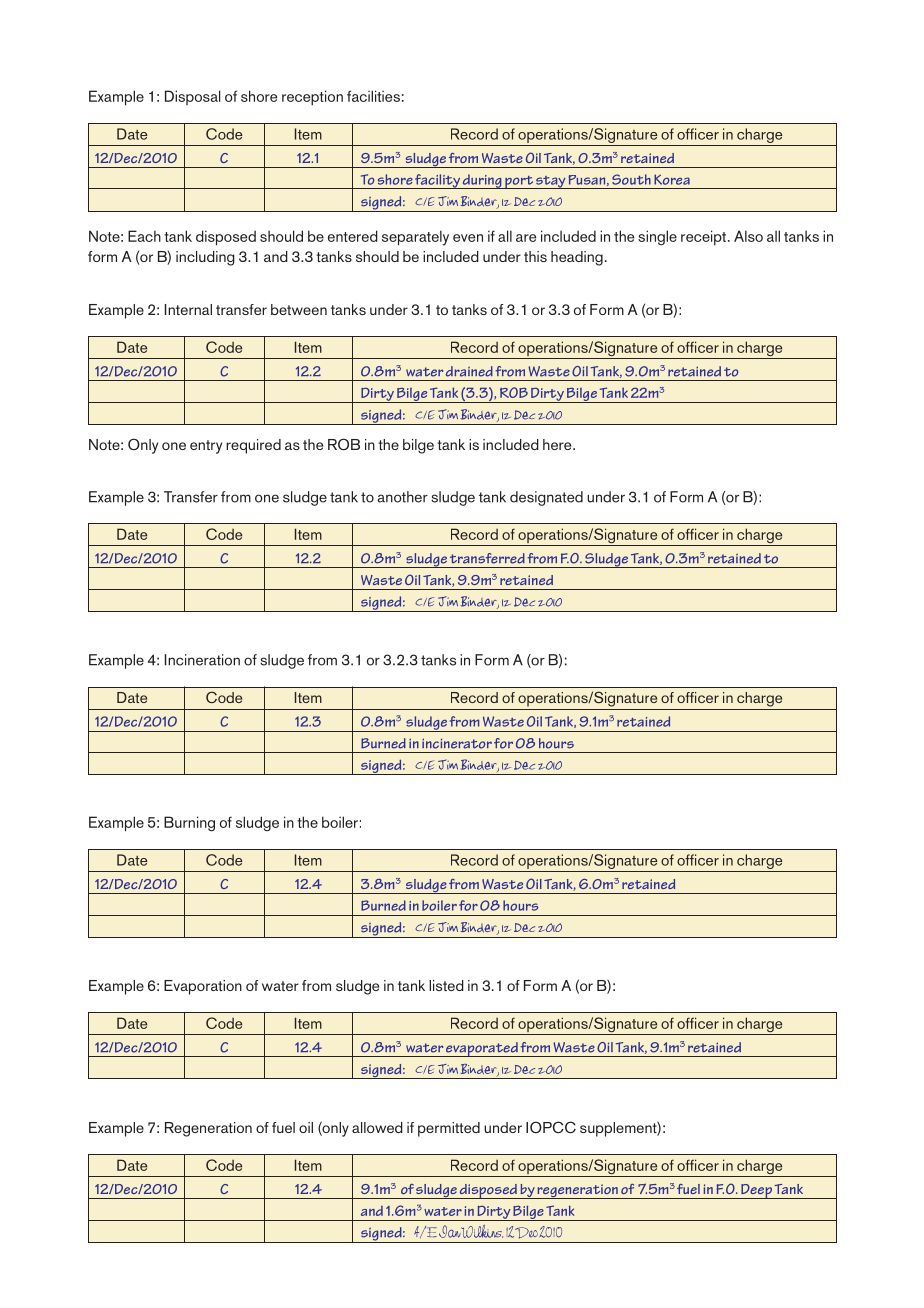 This image has height=1308, width=924. I want to click on drained, so click(469, 371).
